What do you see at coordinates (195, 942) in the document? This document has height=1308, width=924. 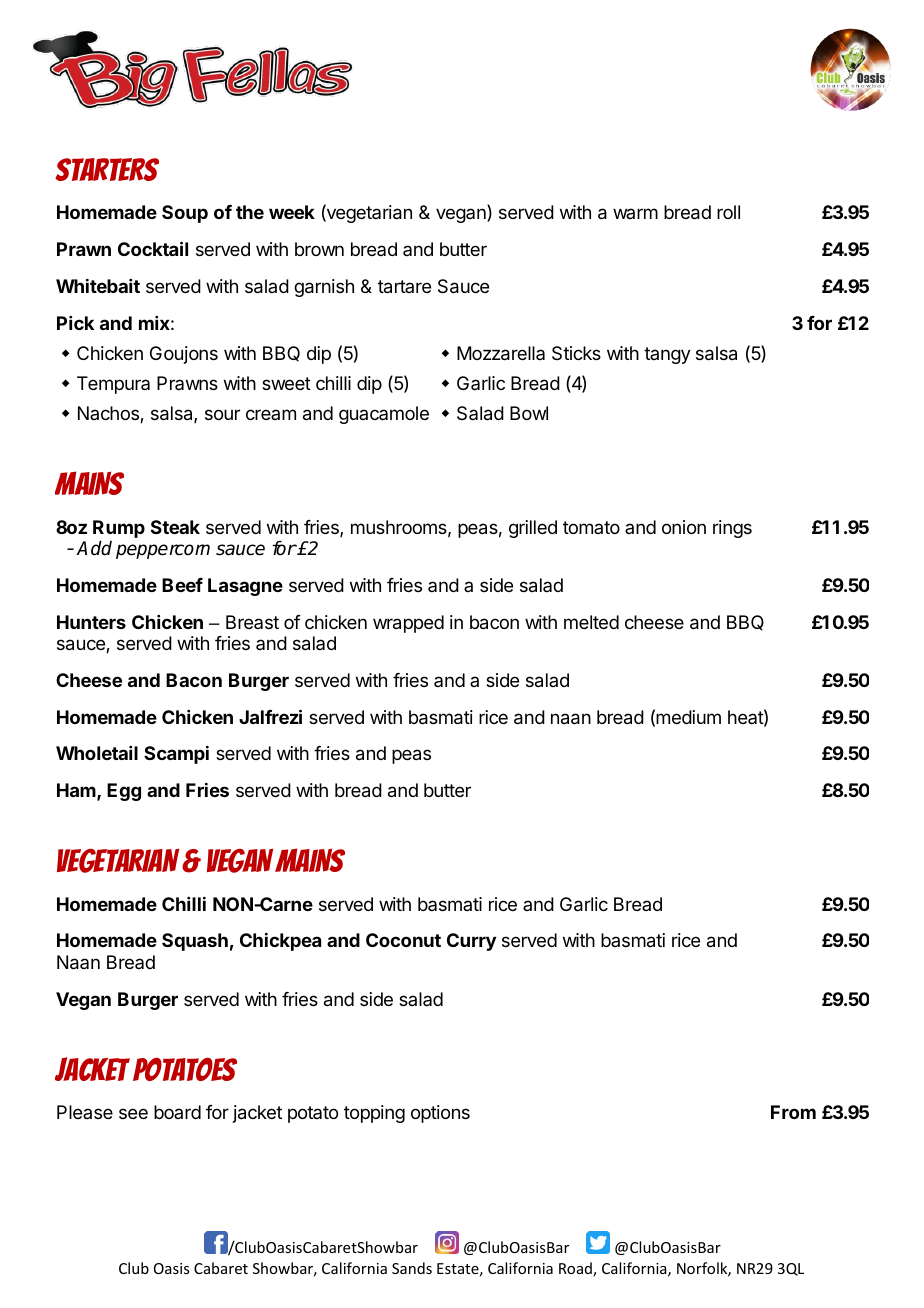 I see `Squash` at bounding box center [195, 942].
